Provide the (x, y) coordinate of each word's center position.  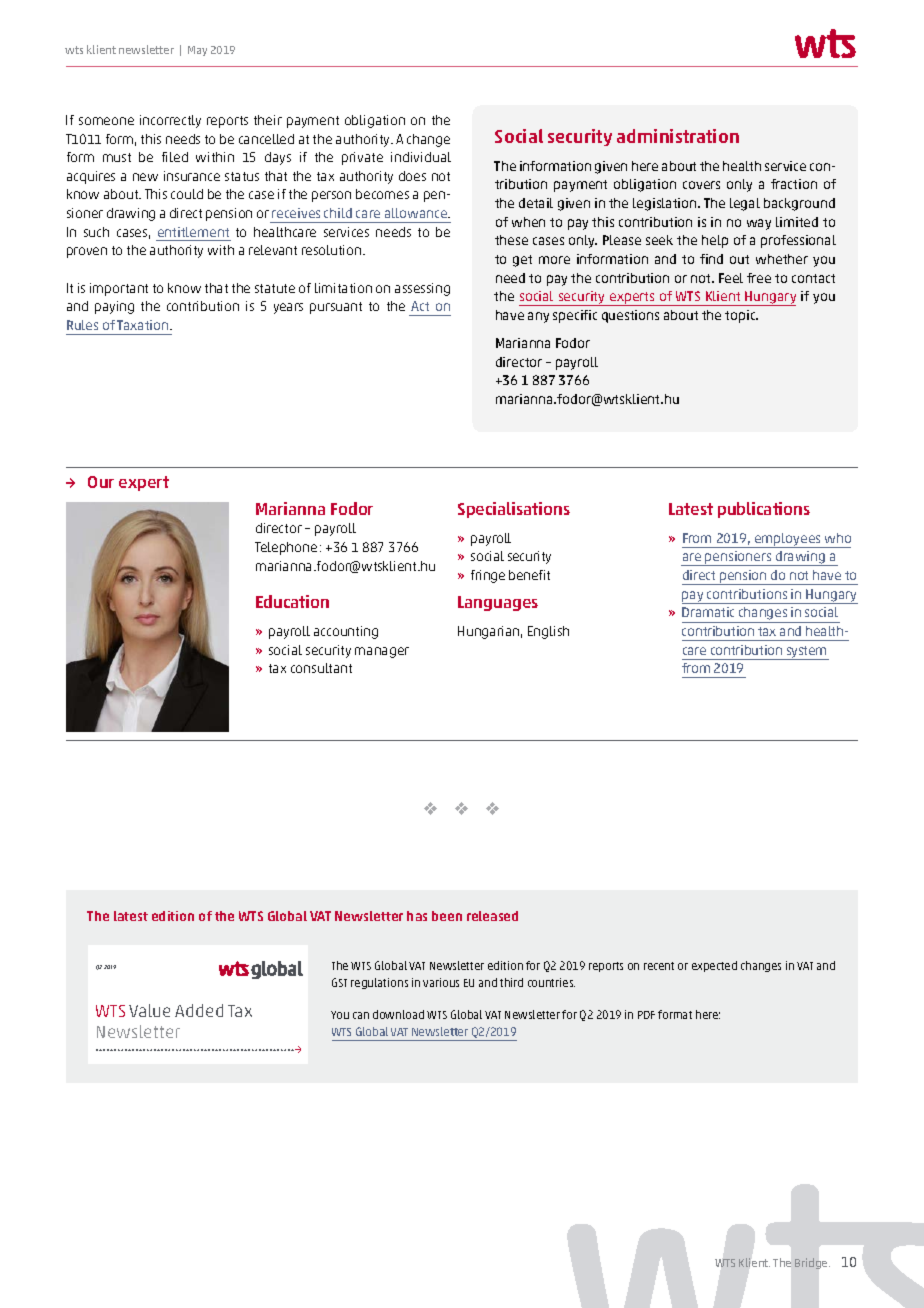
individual (421, 157)
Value (149, 1010)
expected (714, 966)
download (398, 1014)
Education (292, 601)
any (538, 317)
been (447, 916)
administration (678, 136)
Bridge (812, 1263)
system (806, 653)
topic (741, 316)
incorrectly (170, 121)
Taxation (144, 325)
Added (199, 1010)
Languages (498, 603)
